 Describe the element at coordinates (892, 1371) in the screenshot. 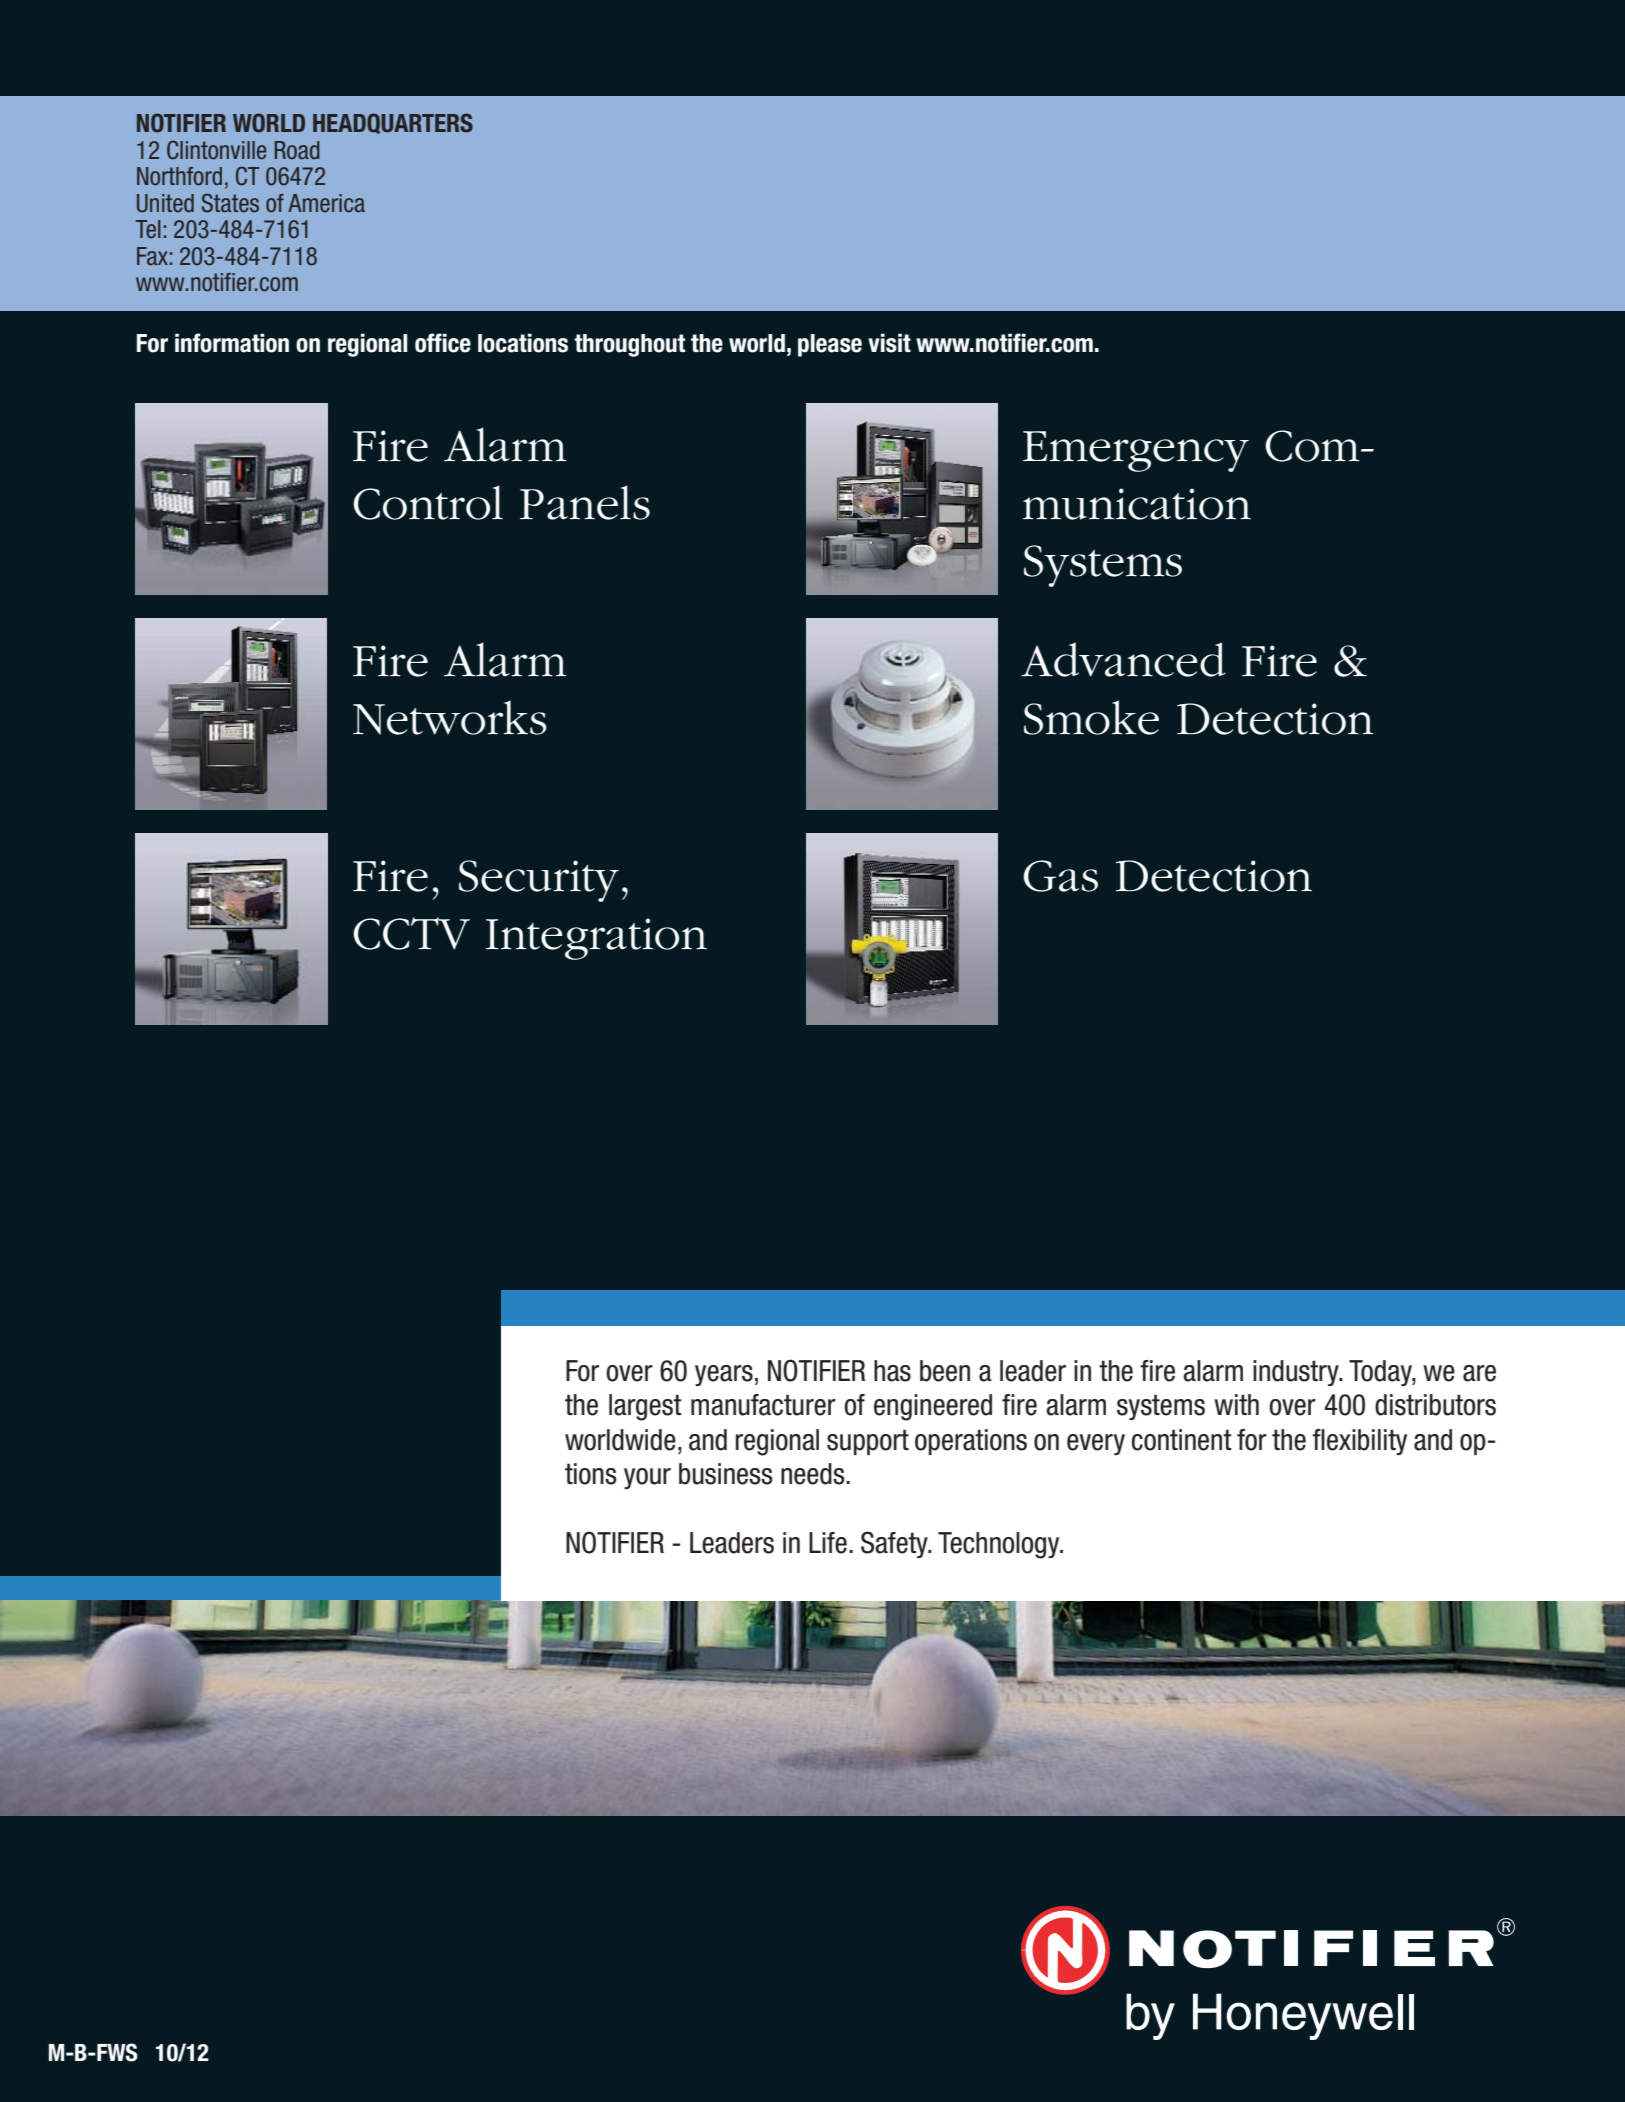

I see `has` at that location.
